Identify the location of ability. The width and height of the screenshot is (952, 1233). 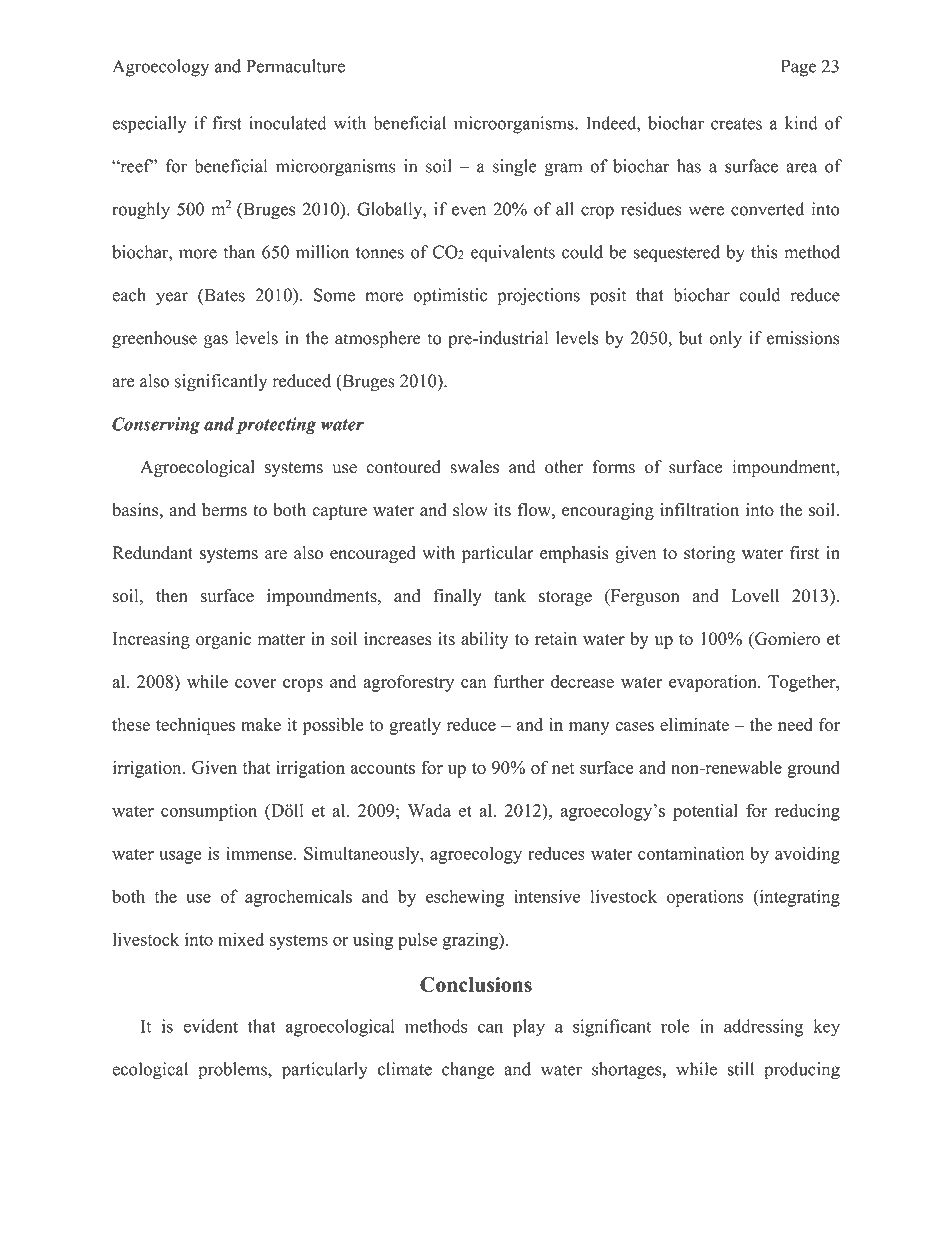
(485, 640).
